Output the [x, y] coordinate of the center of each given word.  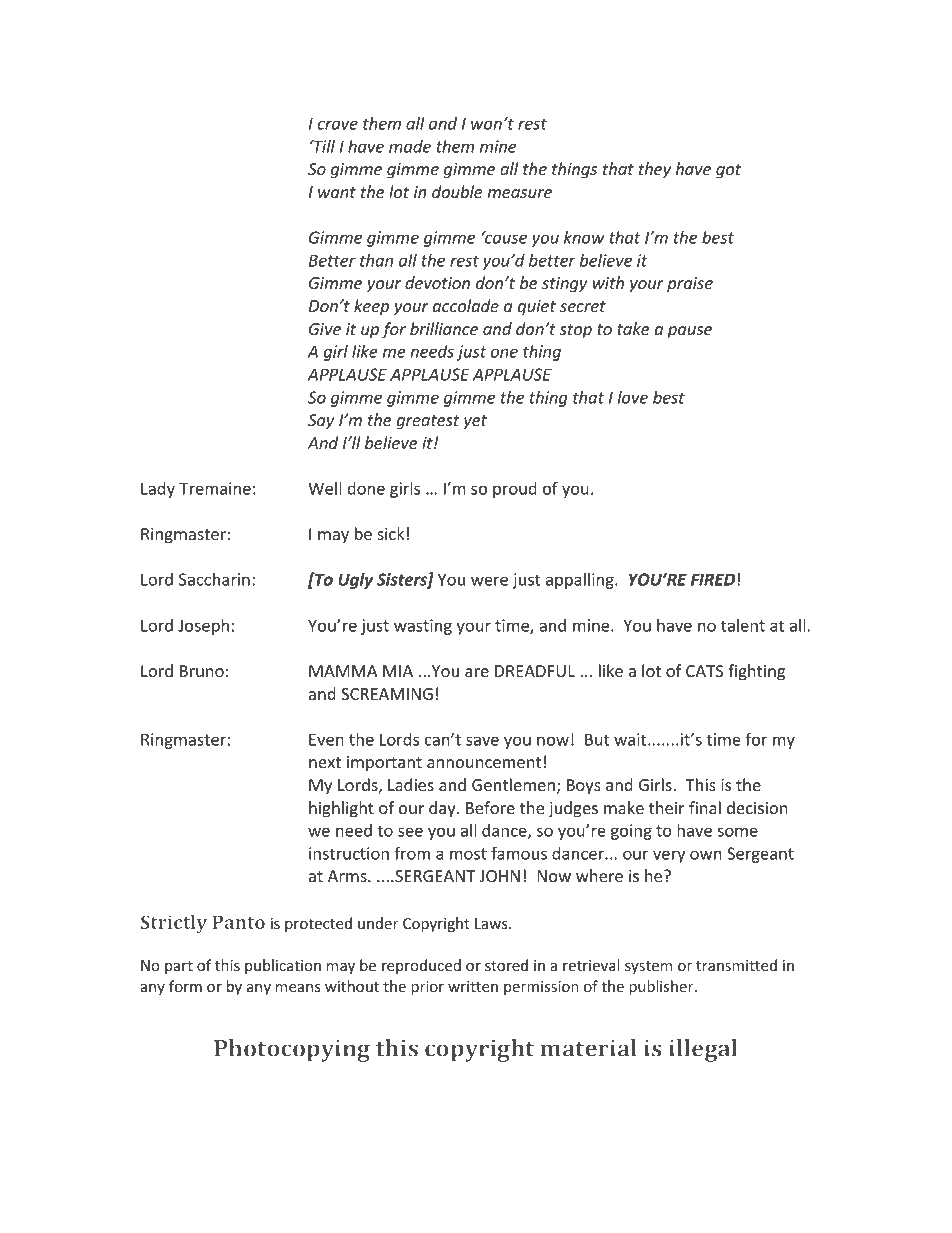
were [489, 581]
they [655, 170]
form [185, 986]
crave [337, 125]
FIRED [713, 579]
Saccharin [214, 579]
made [410, 146]
